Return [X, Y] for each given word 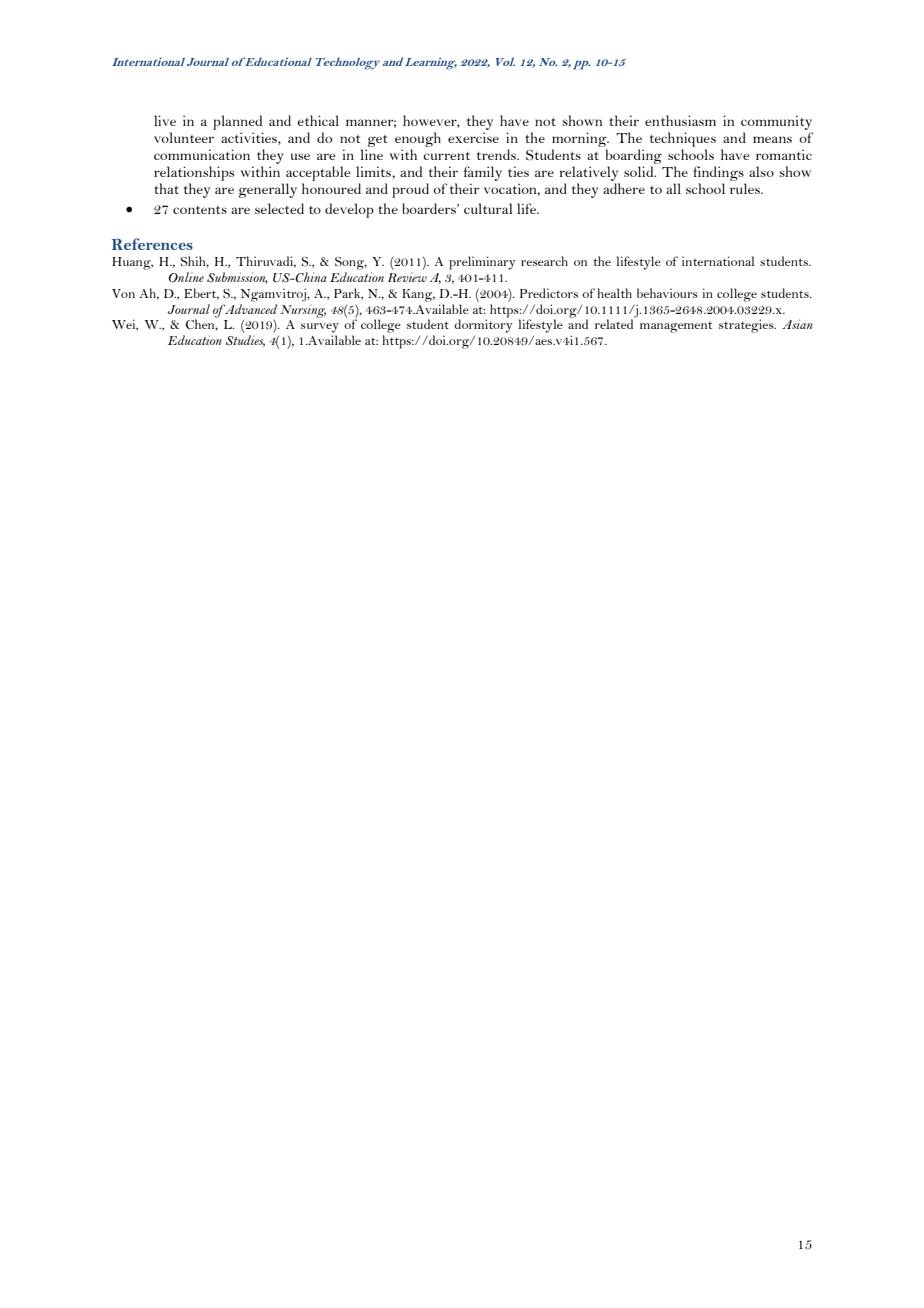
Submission [237, 278]
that [166, 188]
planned [237, 122]
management [676, 327]
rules [746, 188]
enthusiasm [680, 120]
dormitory [483, 326]
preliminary [482, 263]
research [544, 261]
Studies [245, 341]
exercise [473, 137]
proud [410, 190]
